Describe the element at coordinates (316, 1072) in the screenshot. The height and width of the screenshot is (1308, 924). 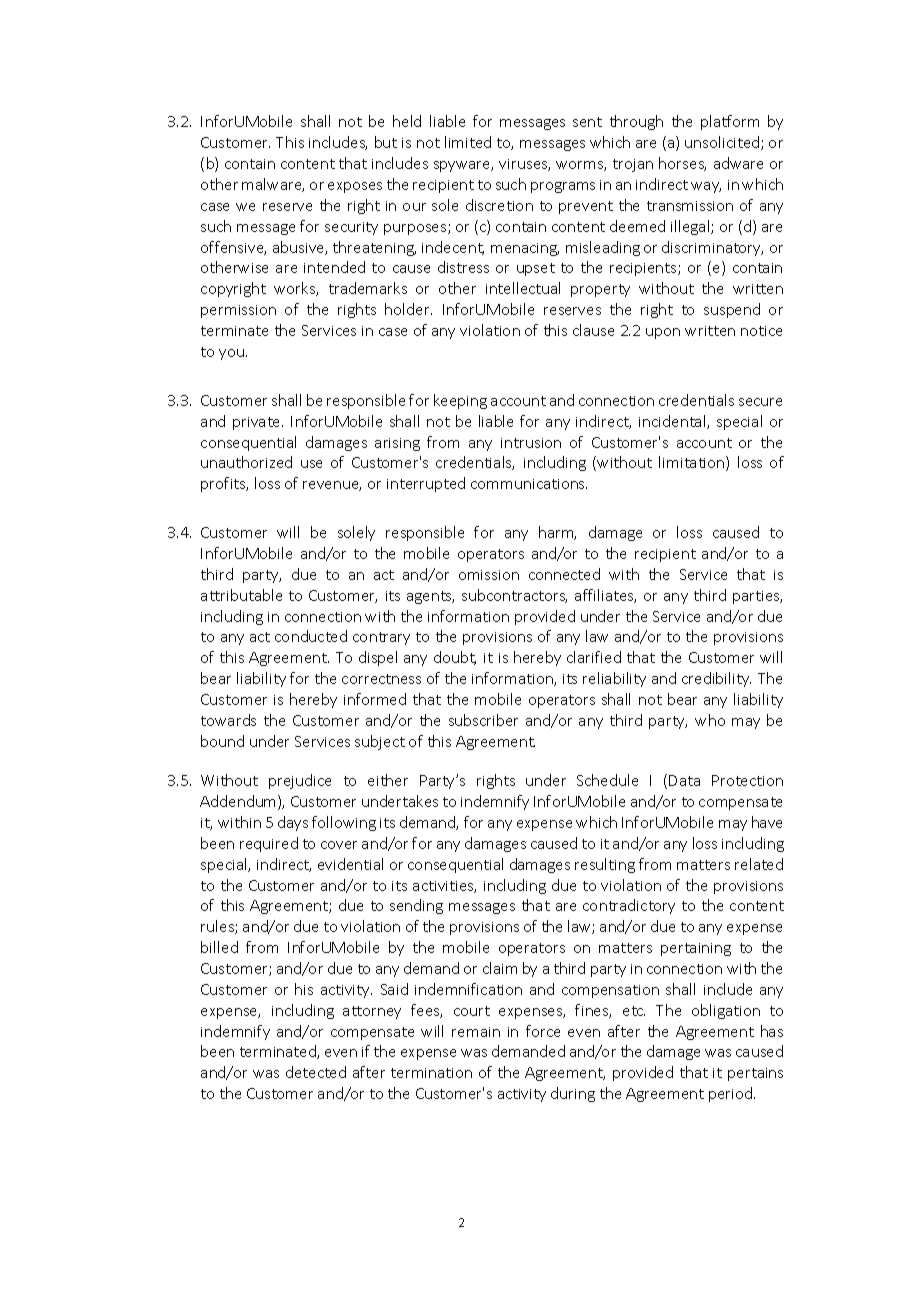
I see `detected` at that location.
